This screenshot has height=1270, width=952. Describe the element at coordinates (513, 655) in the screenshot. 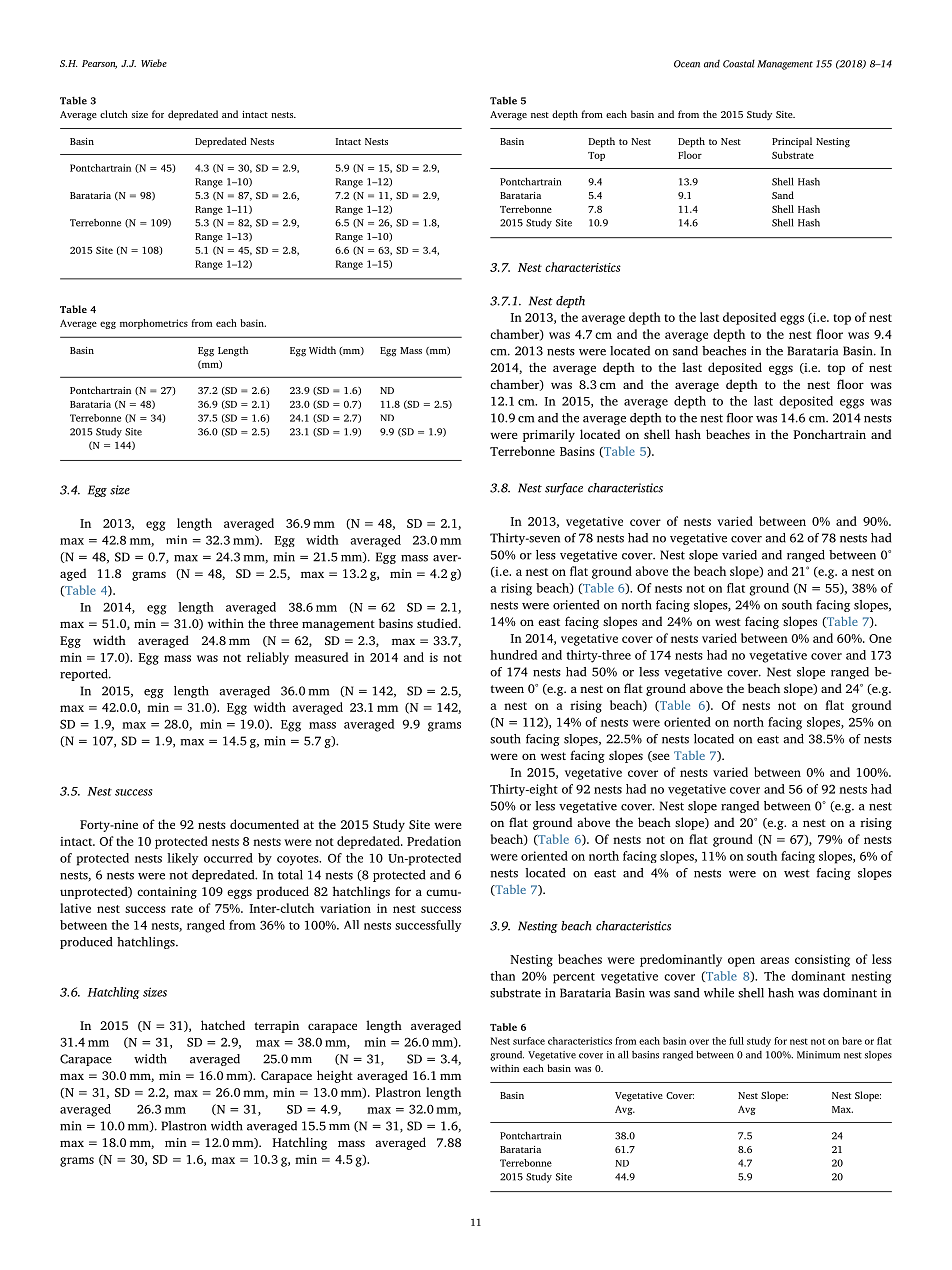

I see `hundred` at that location.
